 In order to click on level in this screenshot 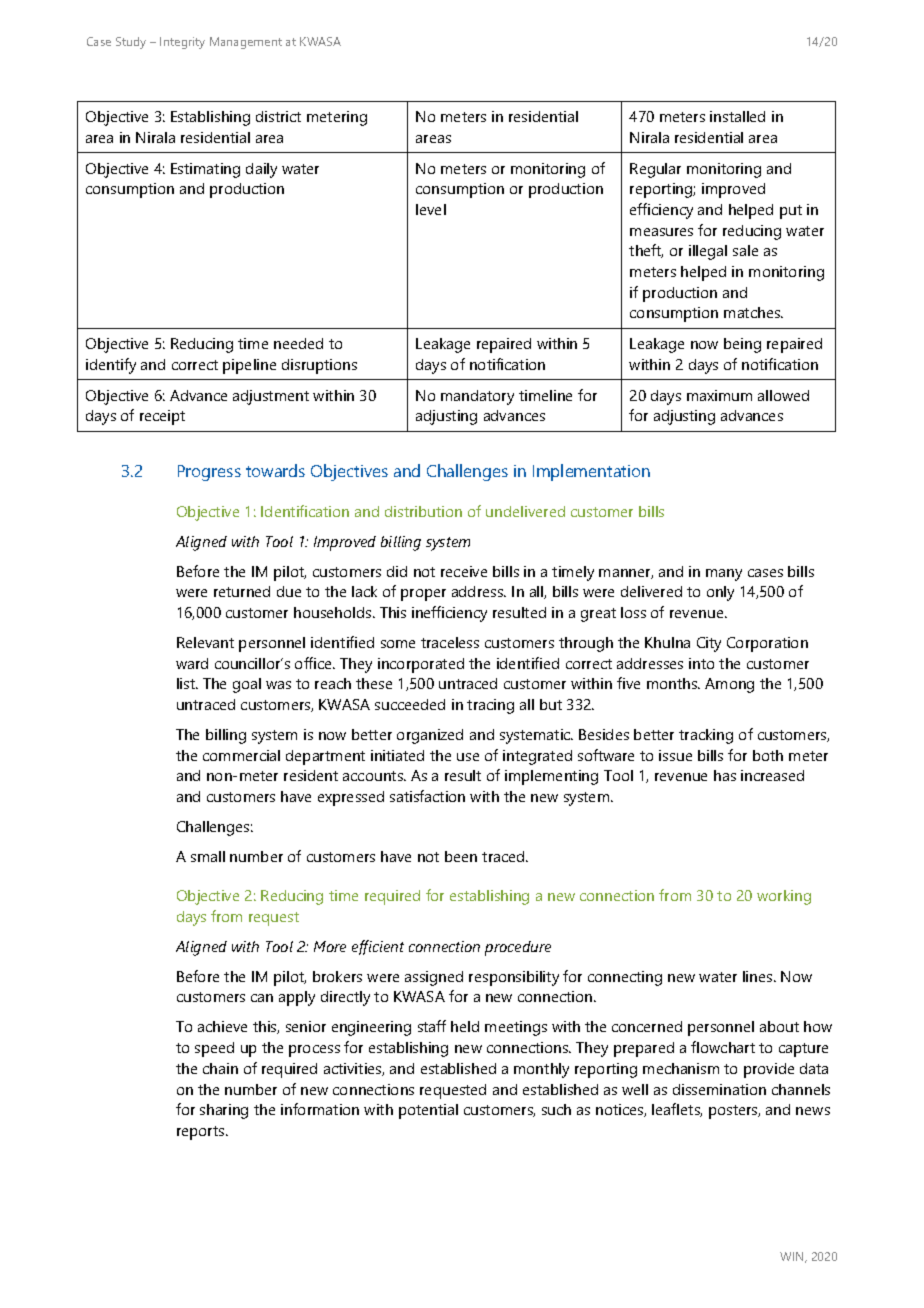, I will do `click(431, 209)`.
